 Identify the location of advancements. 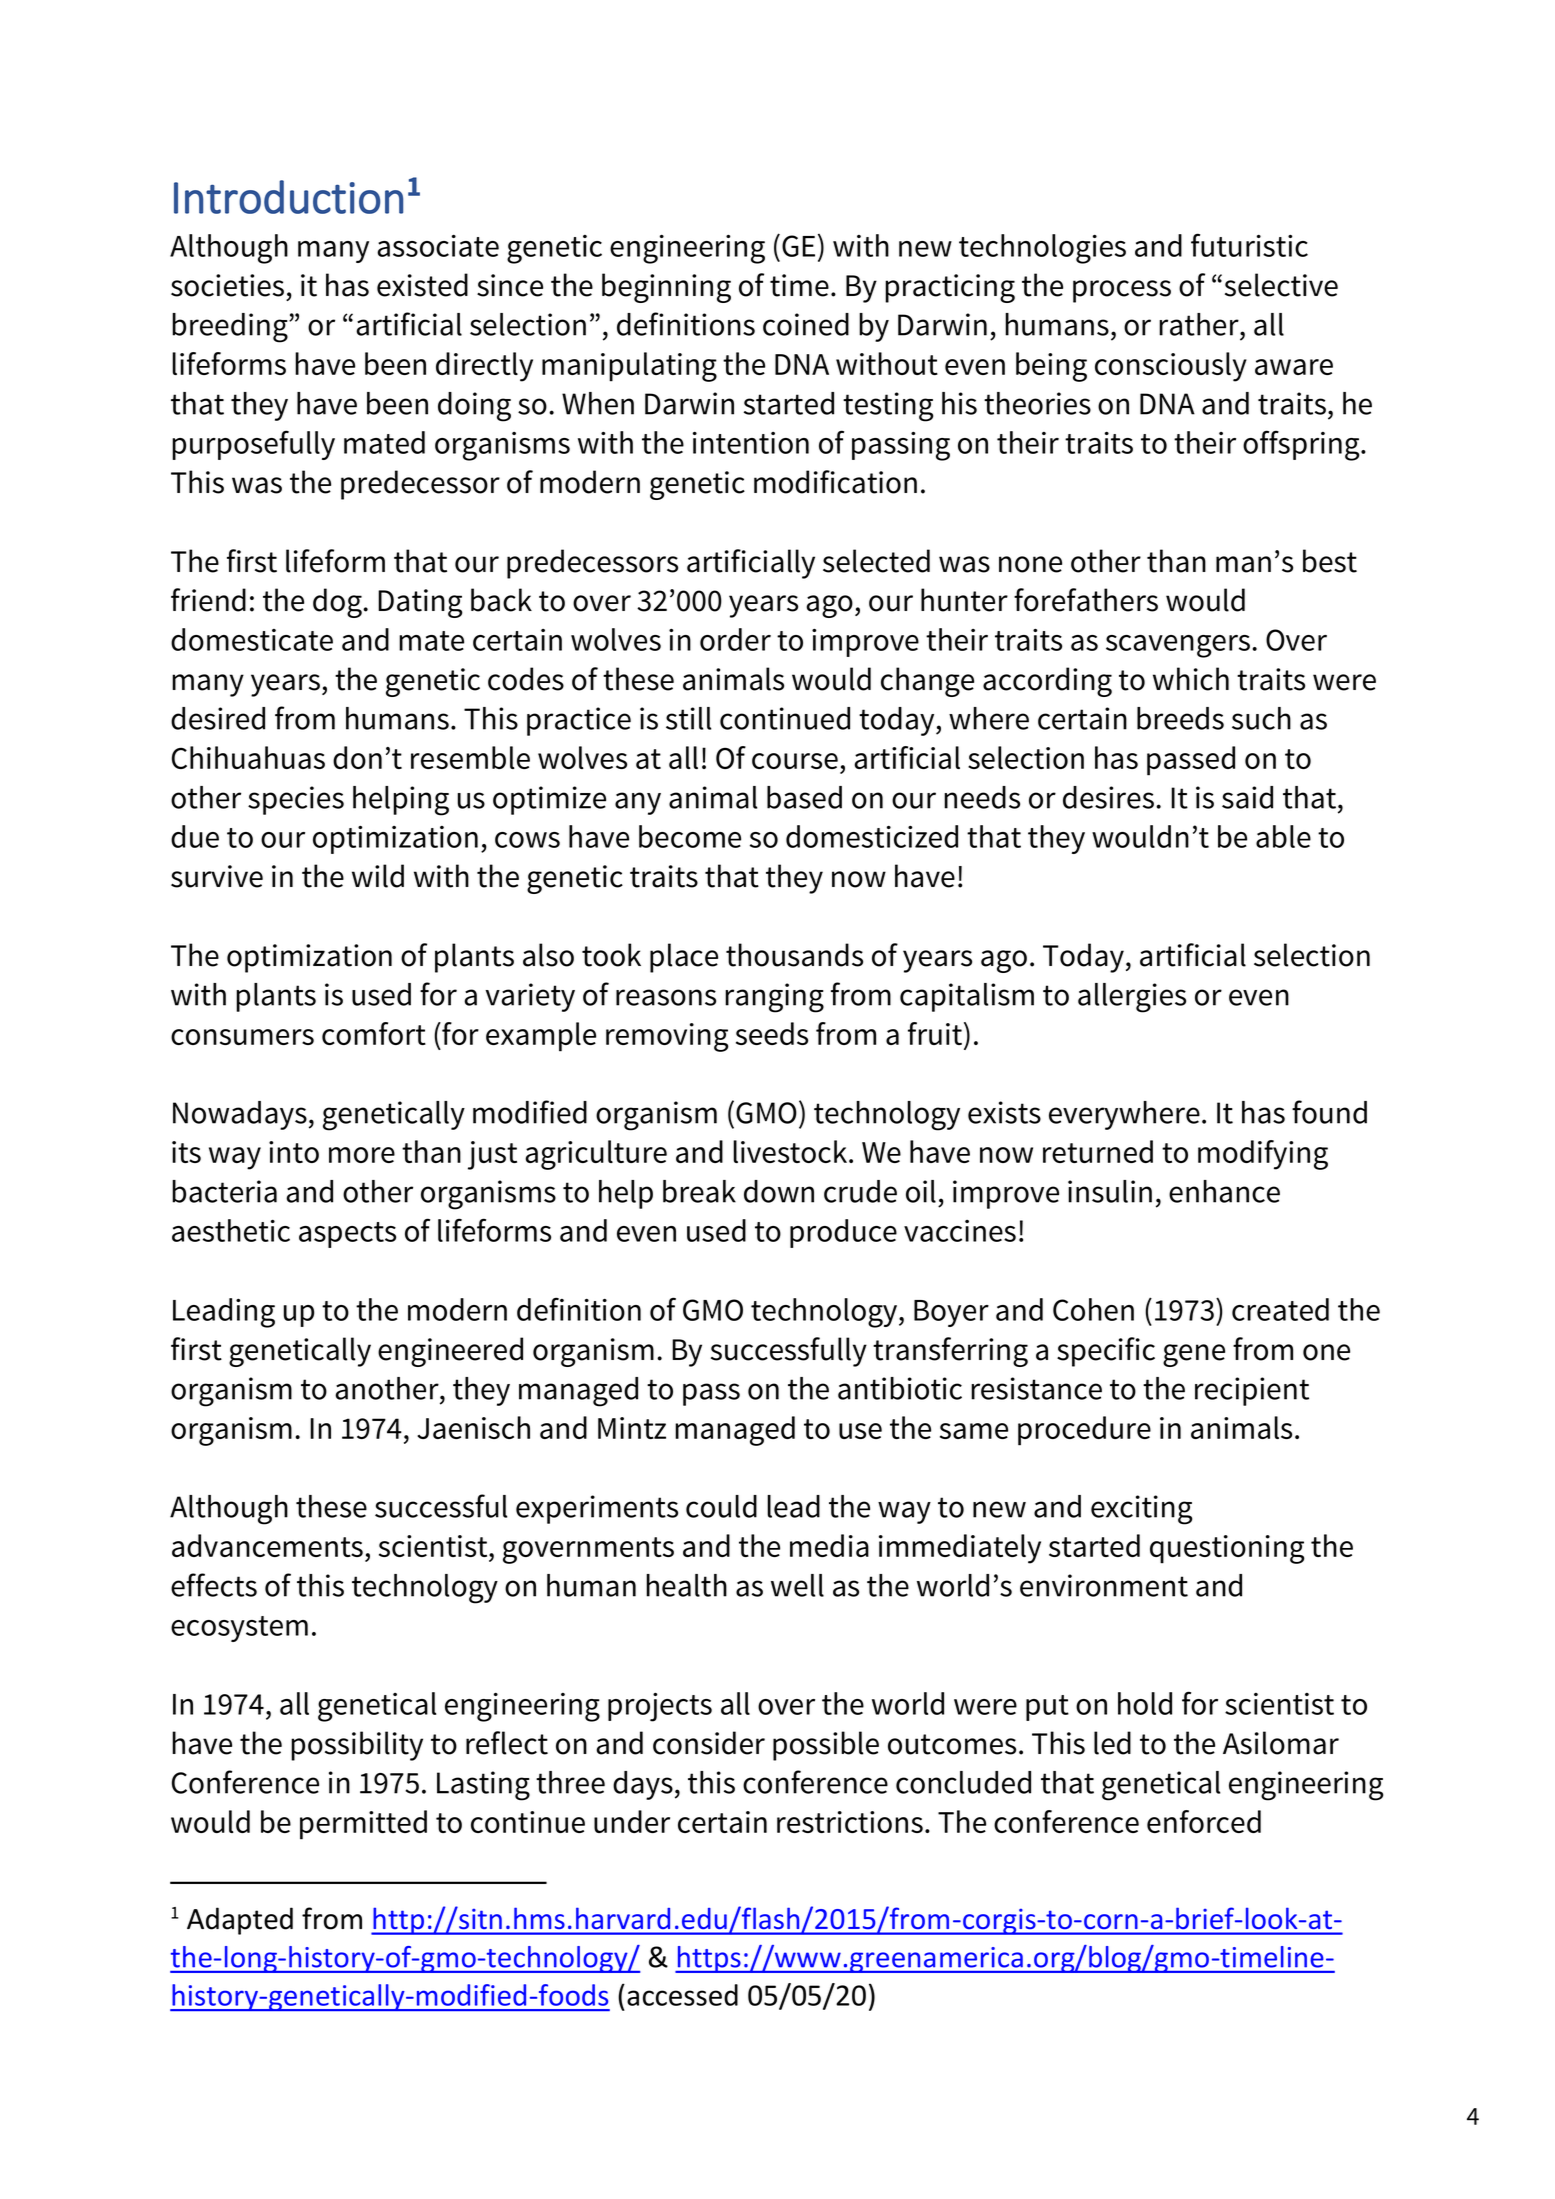
(267, 1545).
